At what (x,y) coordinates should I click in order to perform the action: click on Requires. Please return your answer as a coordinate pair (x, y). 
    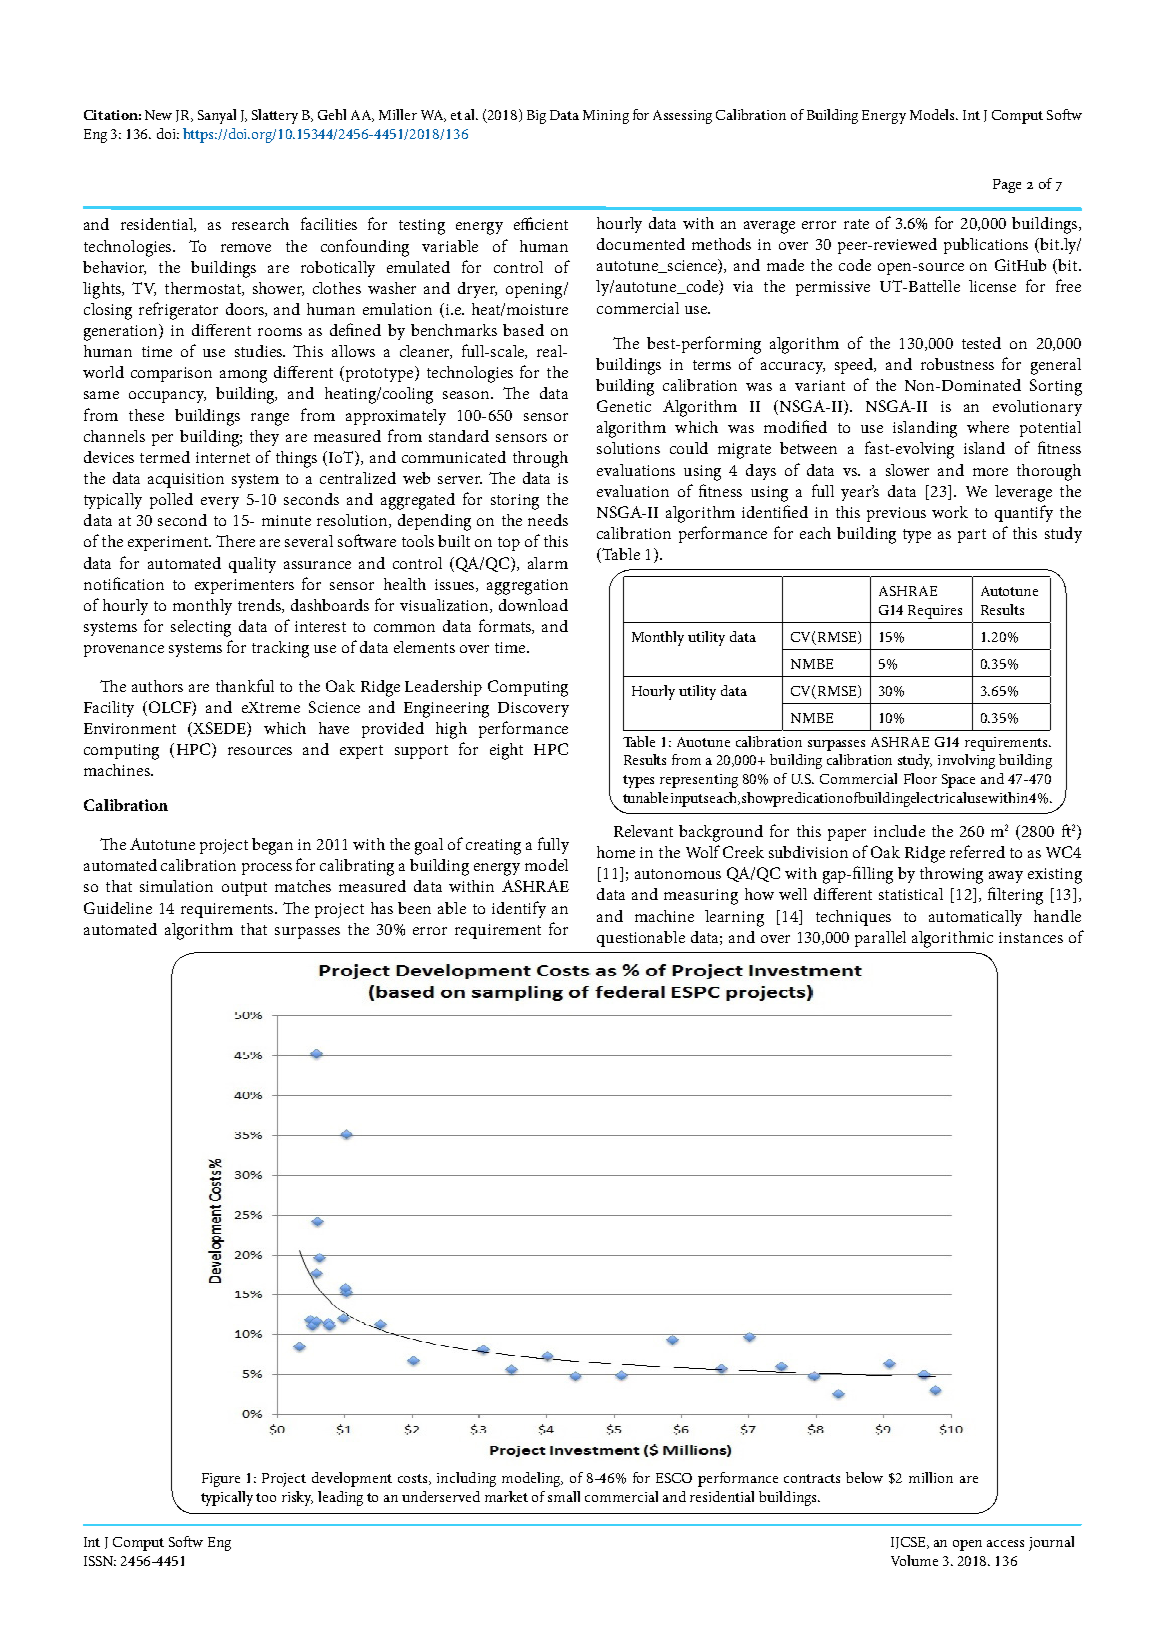
    Looking at the image, I should click on (935, 612).
